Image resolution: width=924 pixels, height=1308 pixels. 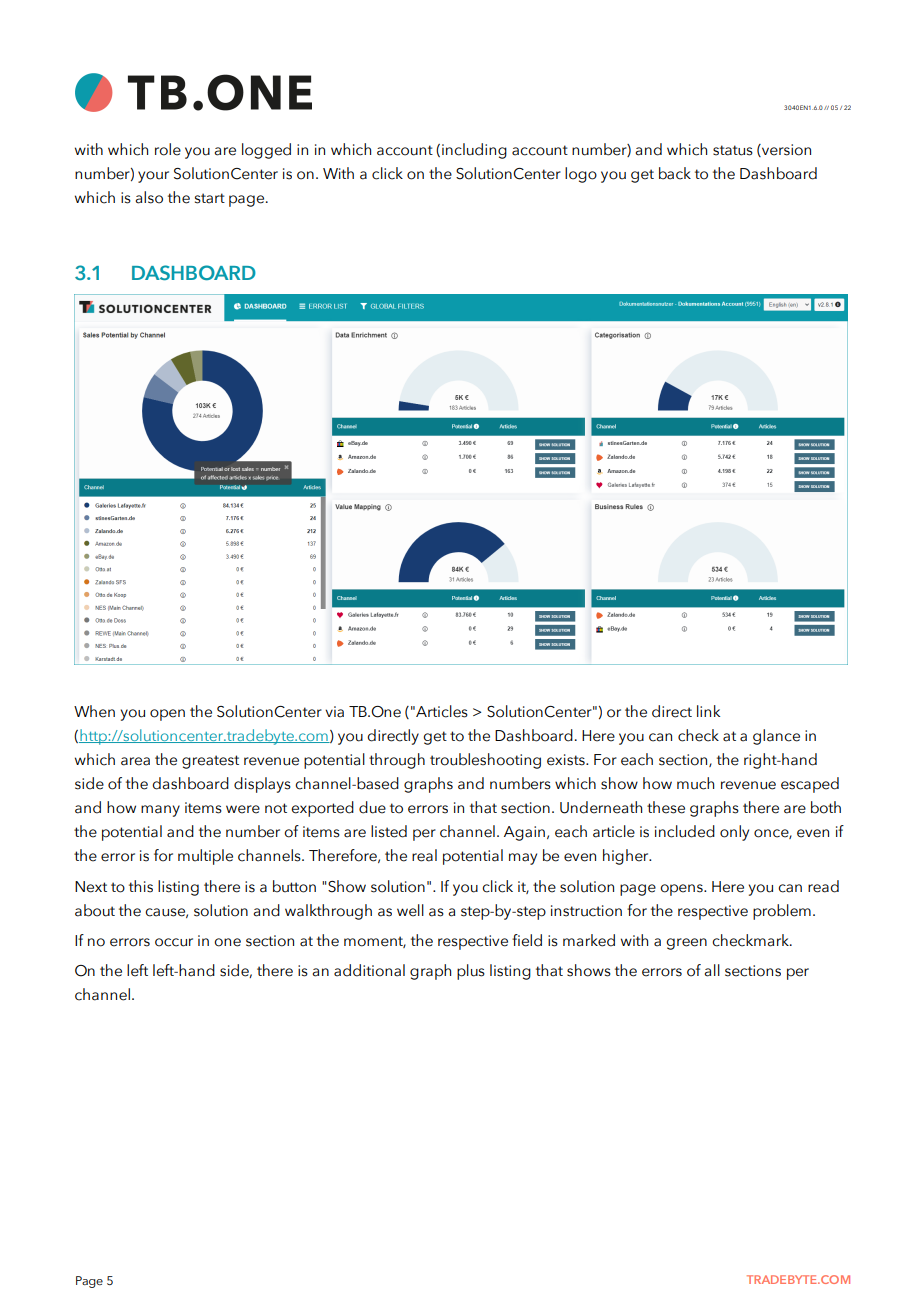 What do you see at coordinates (712, 970) in the page?
I see `all` at bounding box center [712, 970].
